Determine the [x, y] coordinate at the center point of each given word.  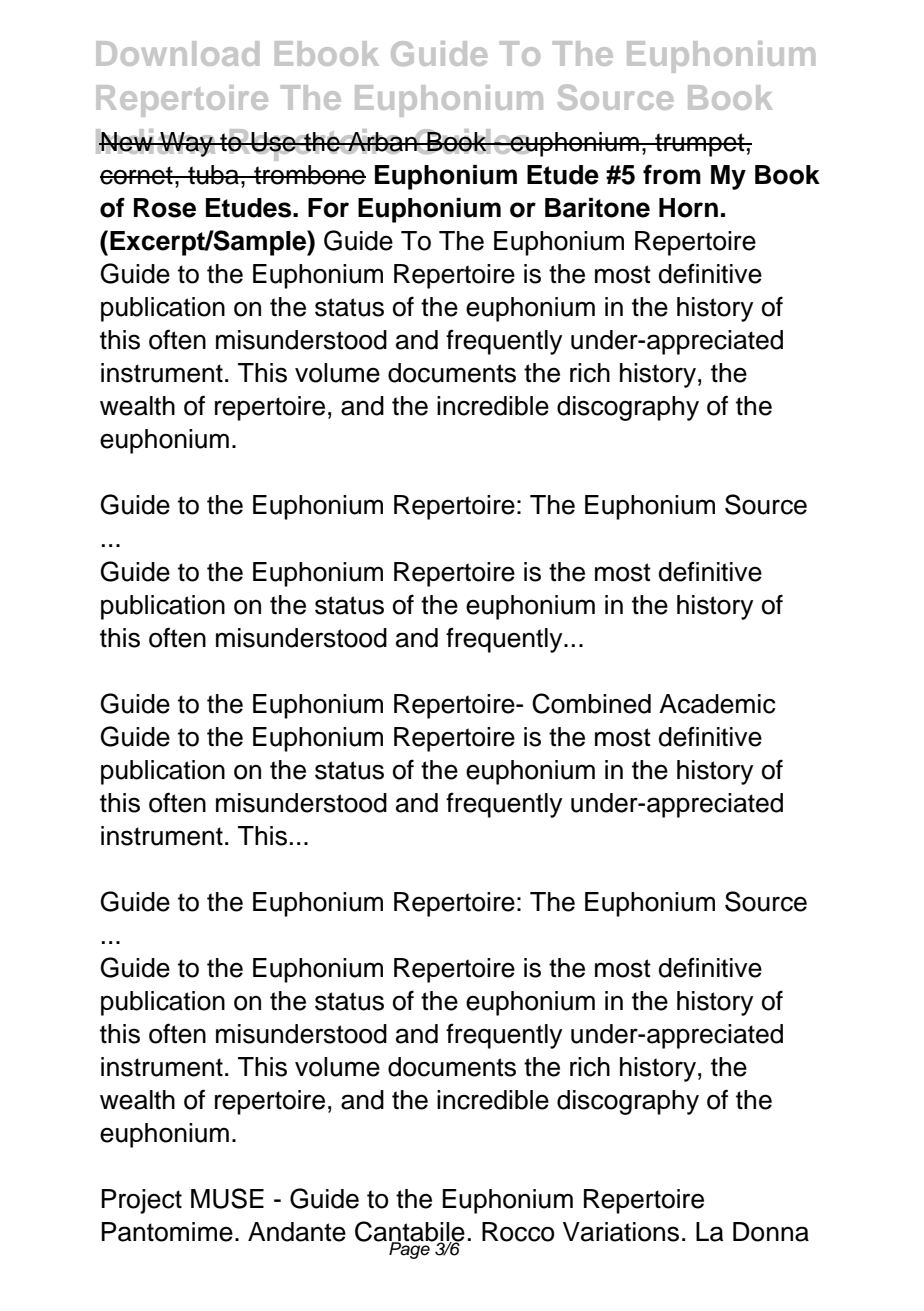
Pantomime [167, 1232]
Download [177, 53]
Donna [771, 1232]
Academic [717, 704]
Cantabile [410, 1232]
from [672, 174]
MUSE [227, 1198]
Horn [688, 208]
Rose [165, 208]
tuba [213, 175]
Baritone [597, 208]
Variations [621, 1232]
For [328, 208]
